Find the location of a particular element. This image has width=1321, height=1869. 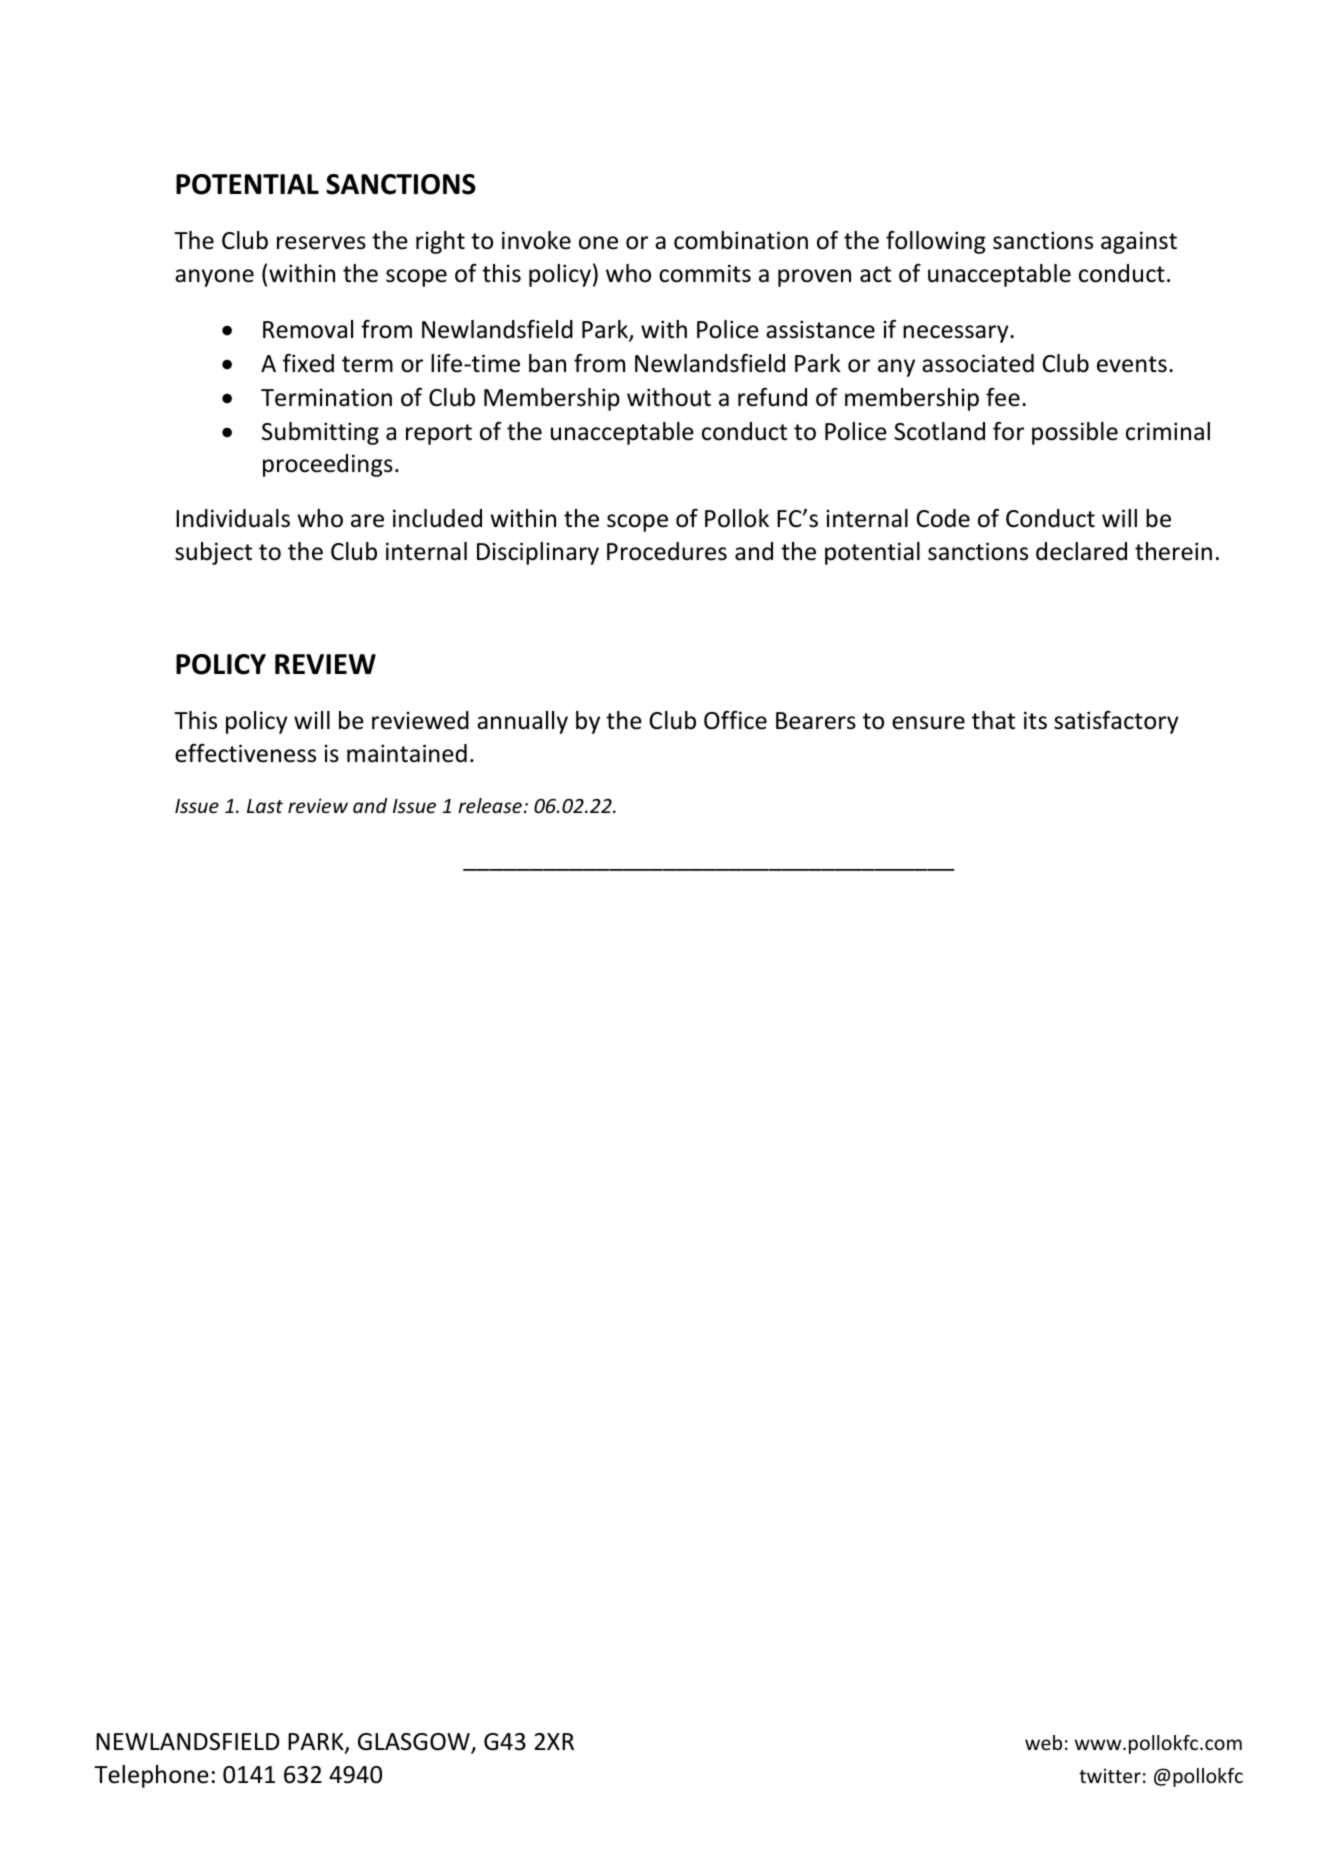

Office is located at coordinates (735, 720).
